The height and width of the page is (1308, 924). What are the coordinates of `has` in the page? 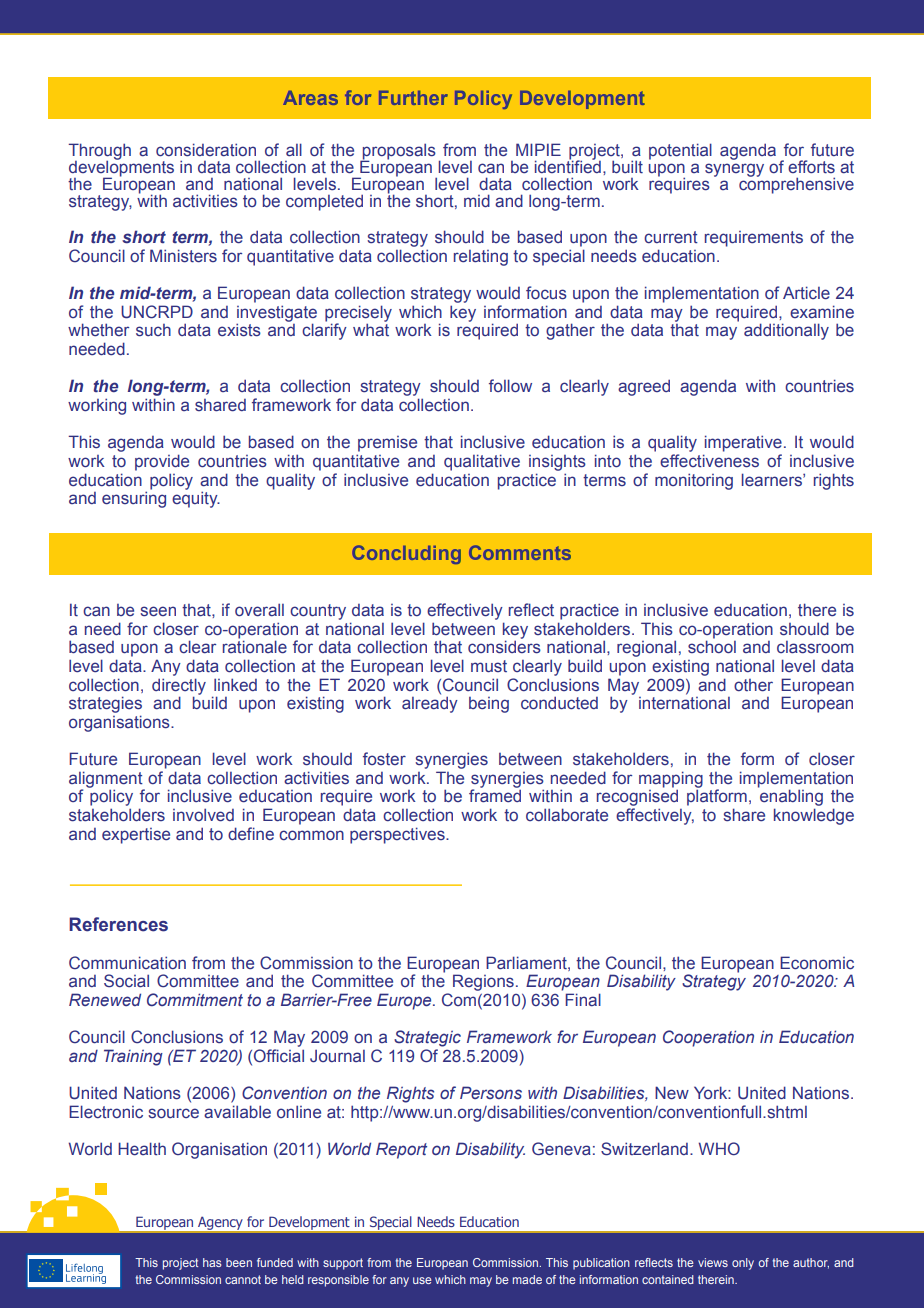 It's located at (212, 1262).
